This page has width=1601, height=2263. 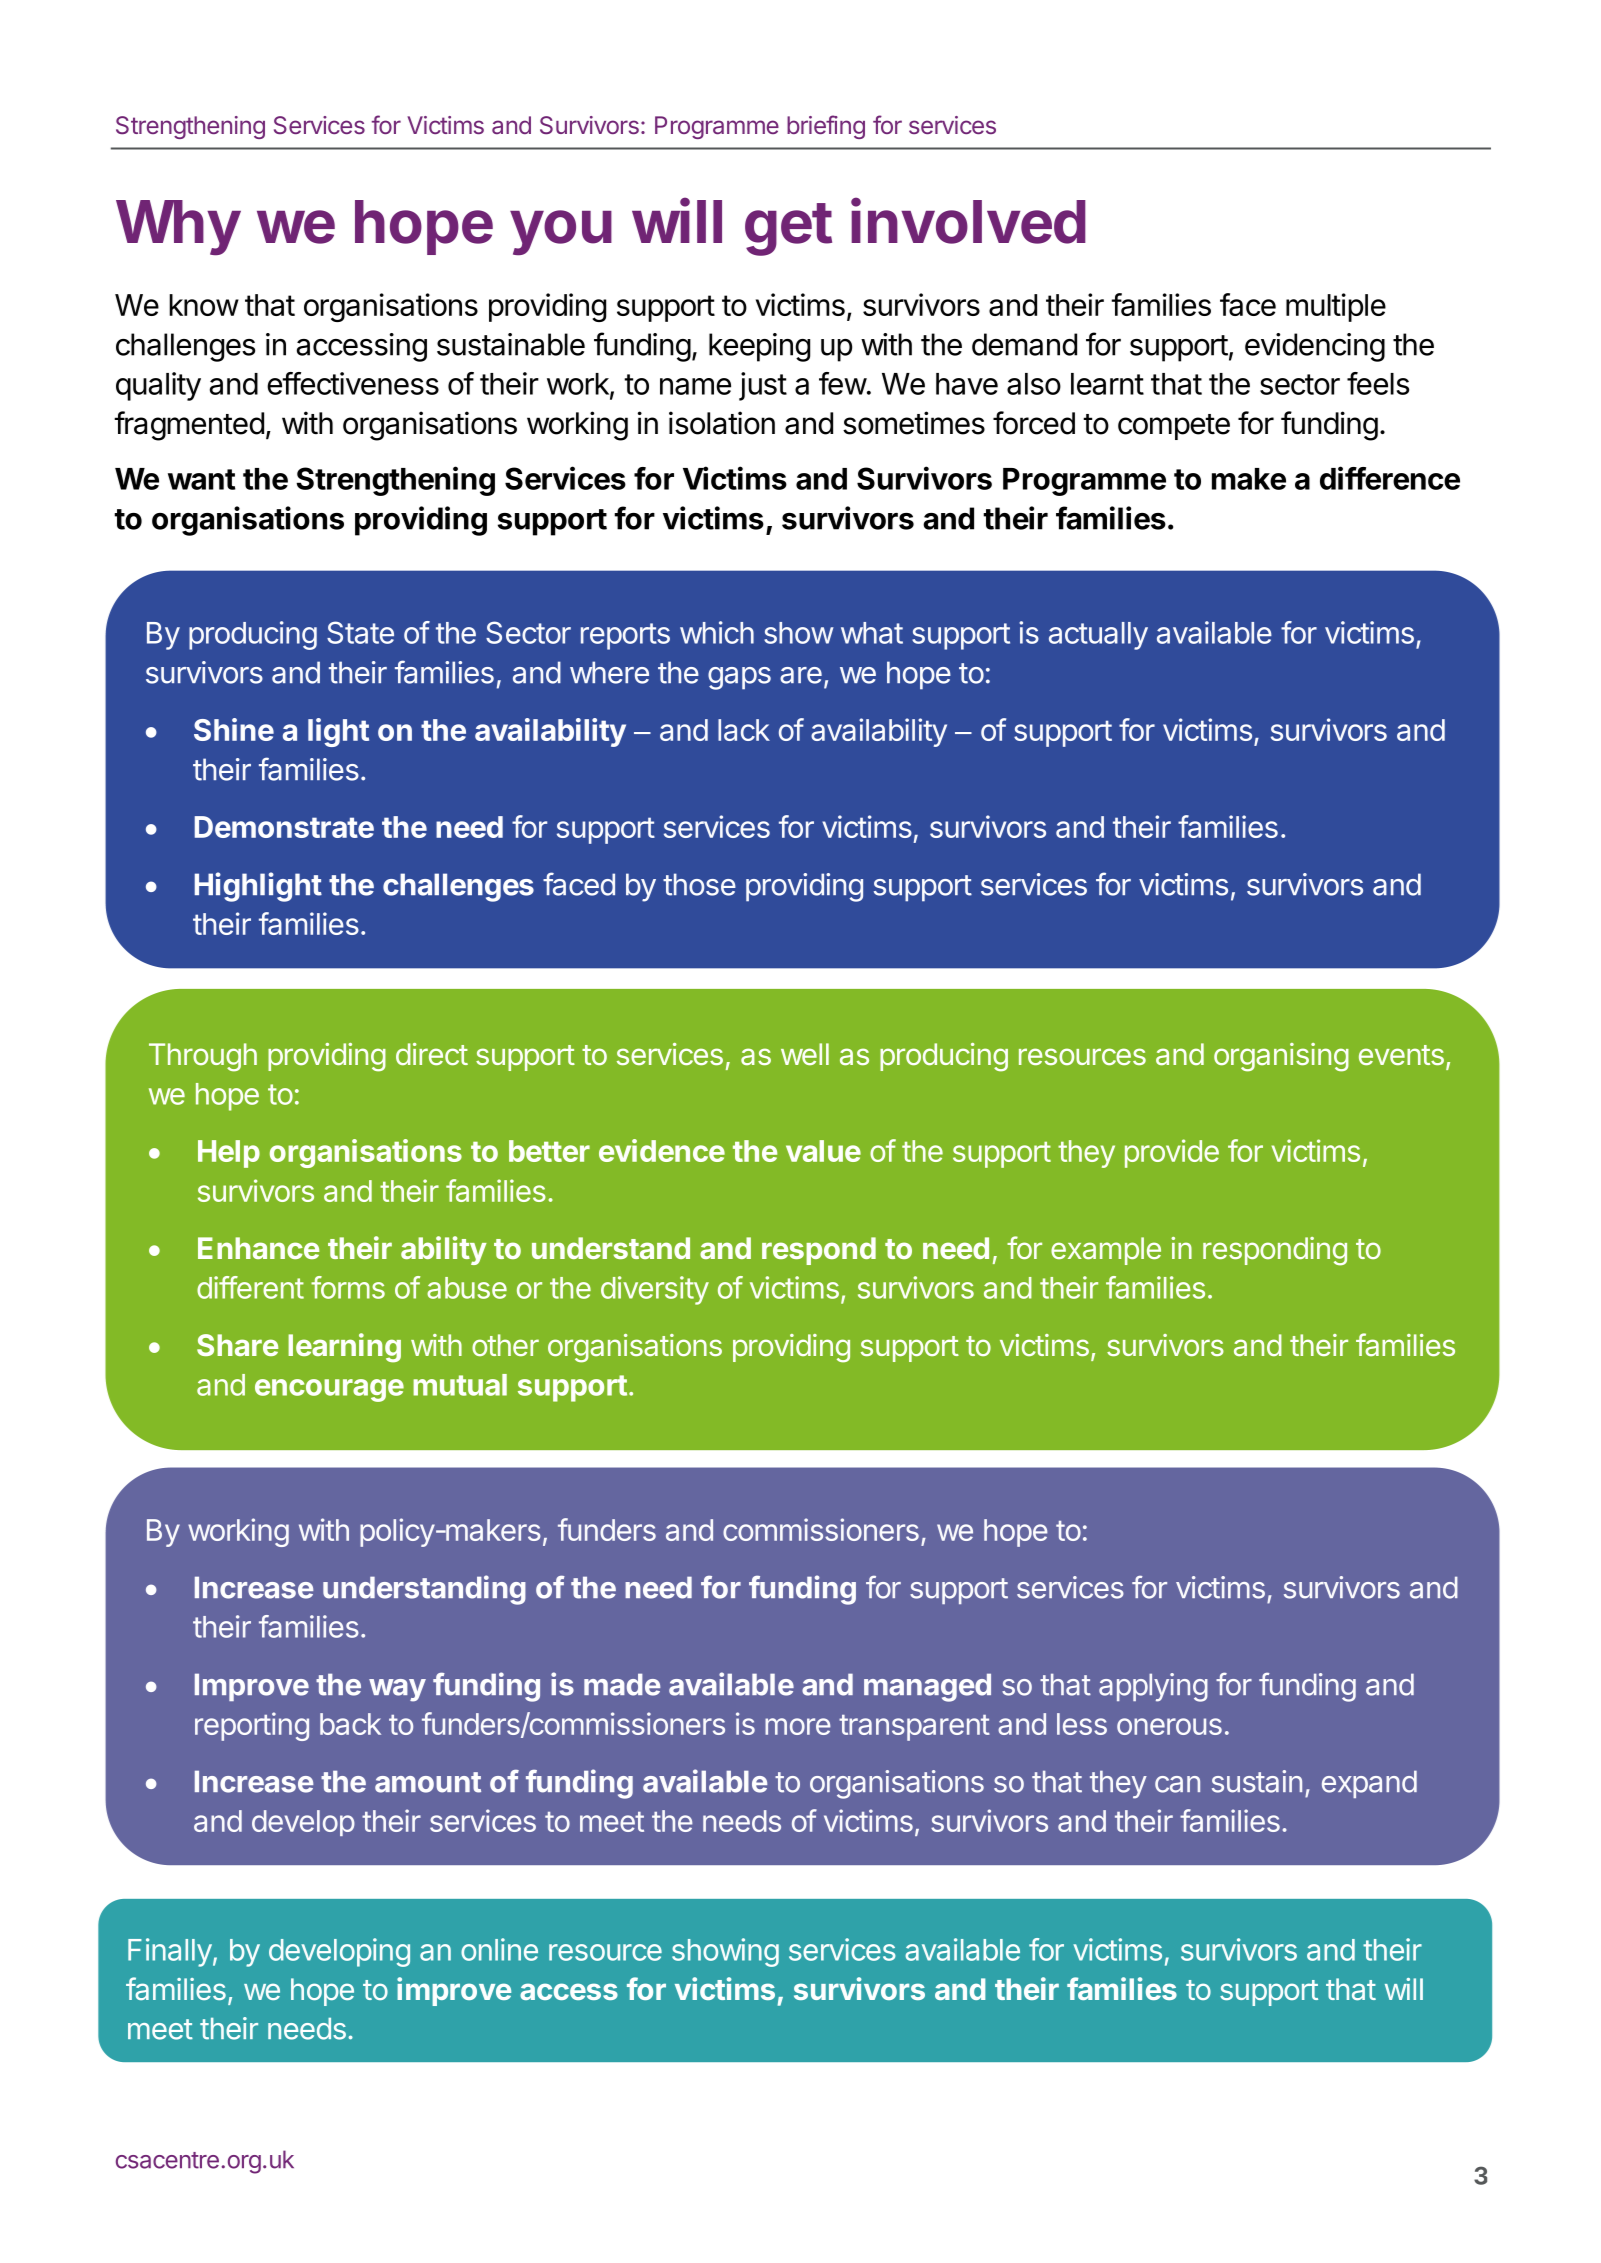 I want to click on learning, so click(x=344, y=1348).
